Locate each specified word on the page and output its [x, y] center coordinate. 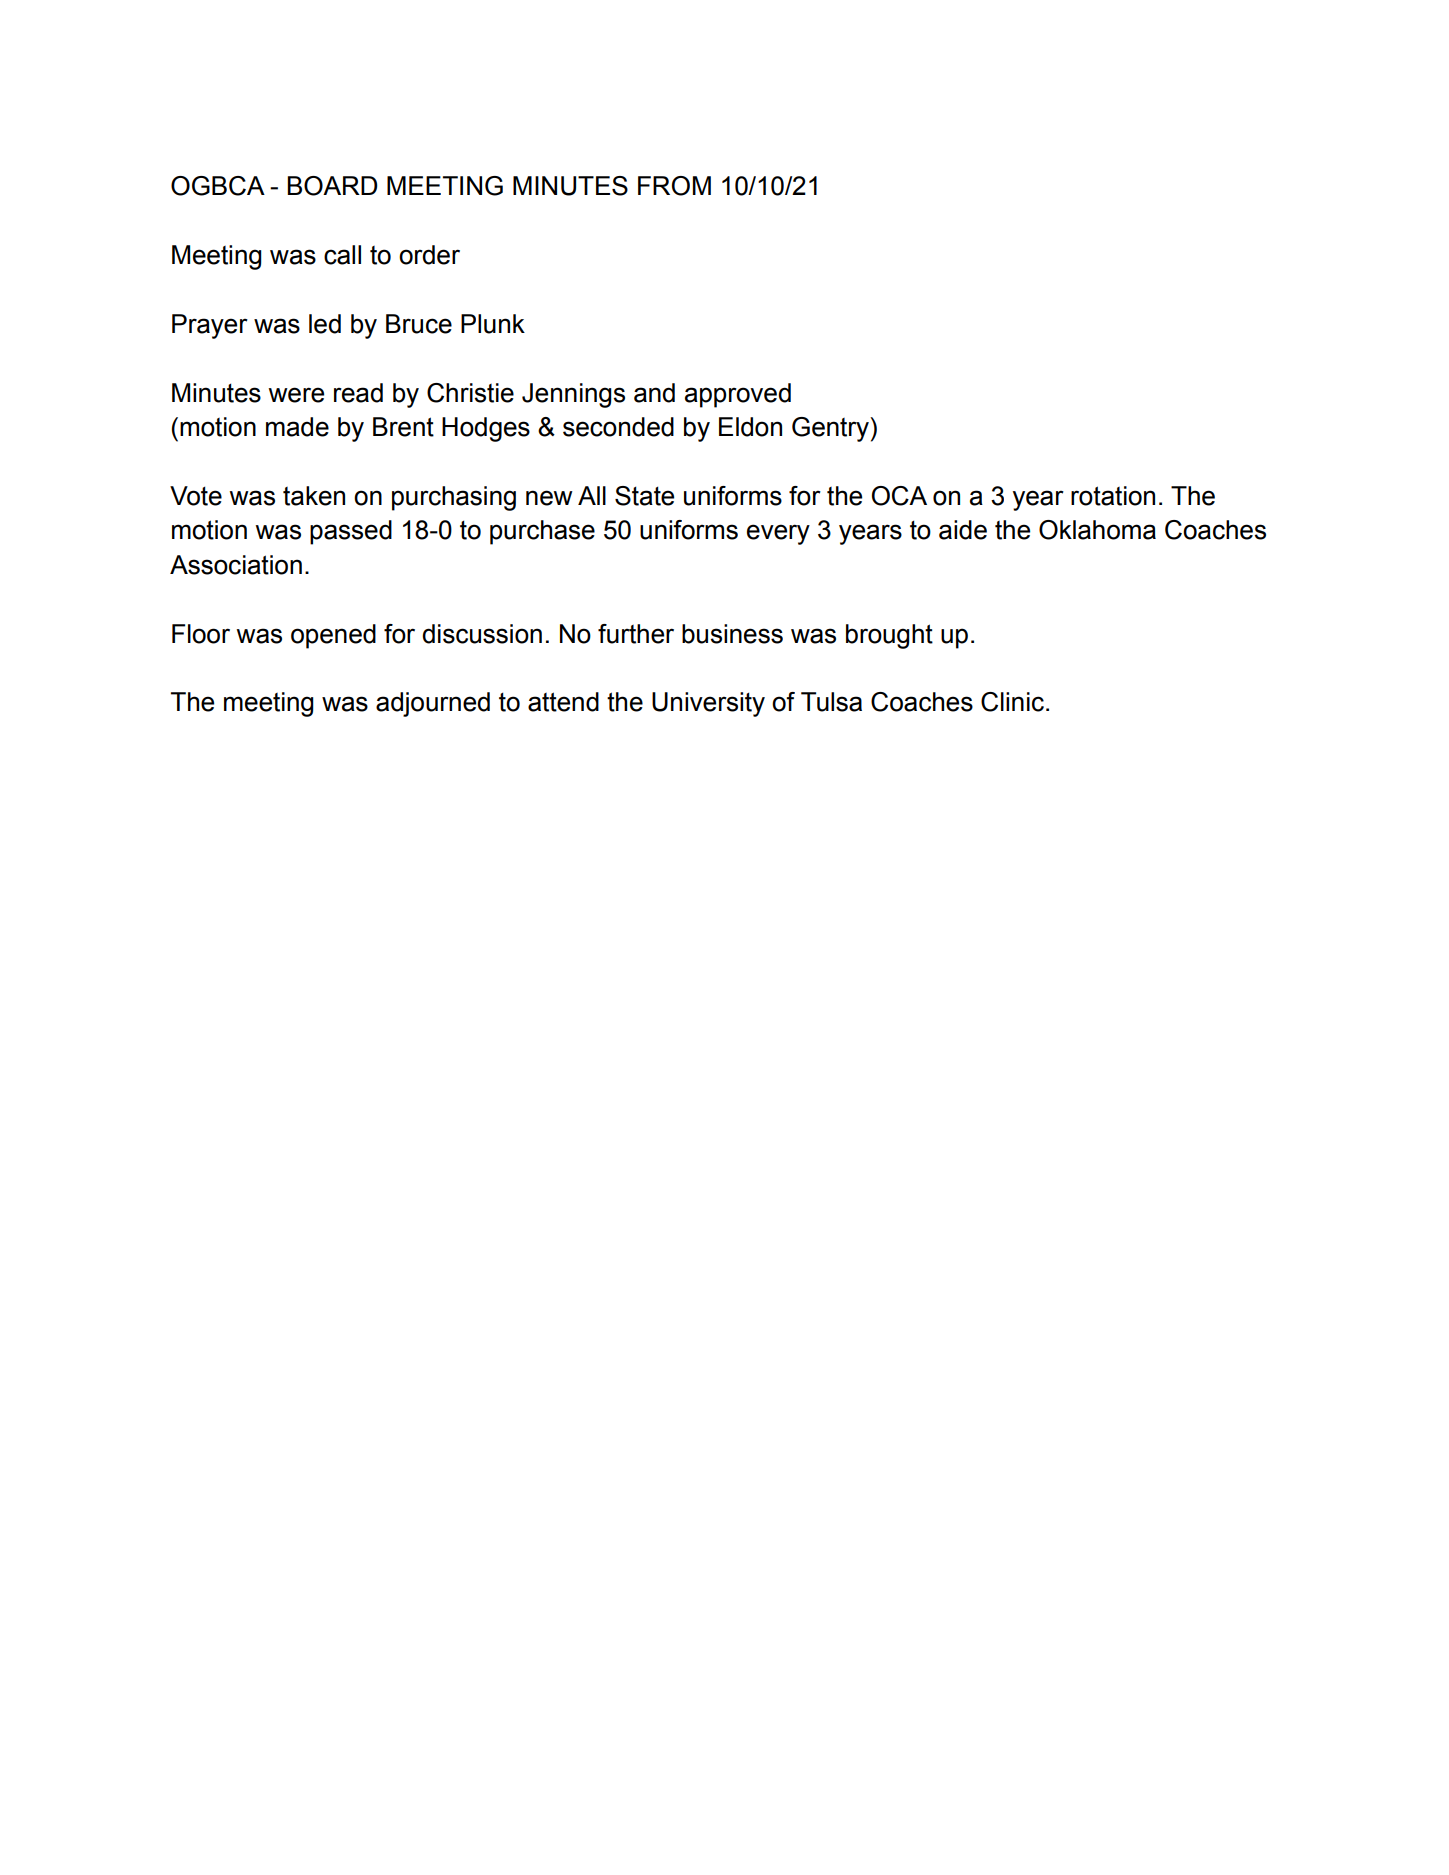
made [297, 427]
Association [236, 565]
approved [738, 395]
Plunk [493, 324]
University [708, 704]
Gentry [831, 429]
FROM [674, 186]
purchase [542, 532]
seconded [618, 427]
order [429, 255]
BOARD [332, 186]
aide [963, 530]
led [325, 324]
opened [333, 636]
